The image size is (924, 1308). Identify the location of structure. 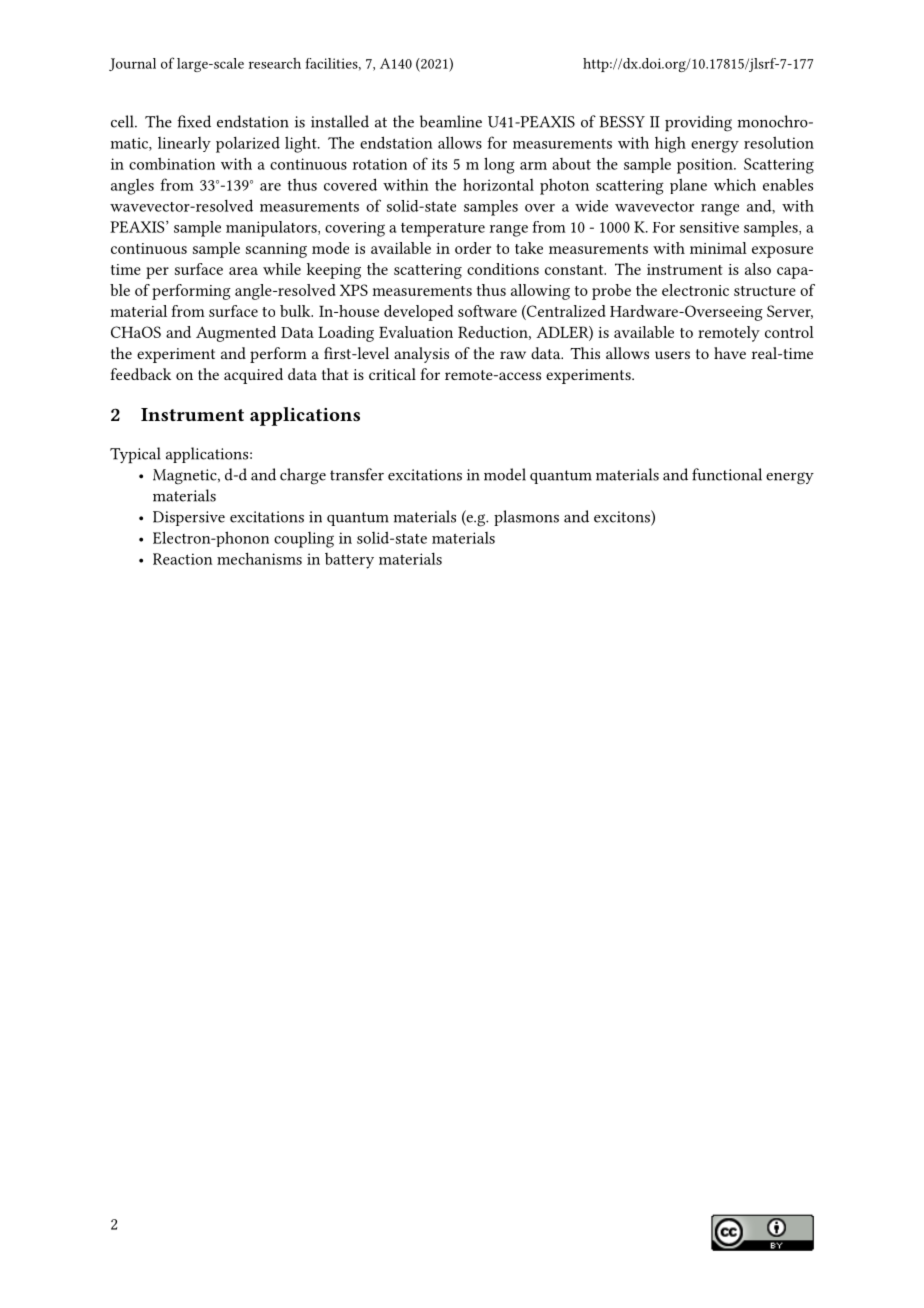
(765, 291).
